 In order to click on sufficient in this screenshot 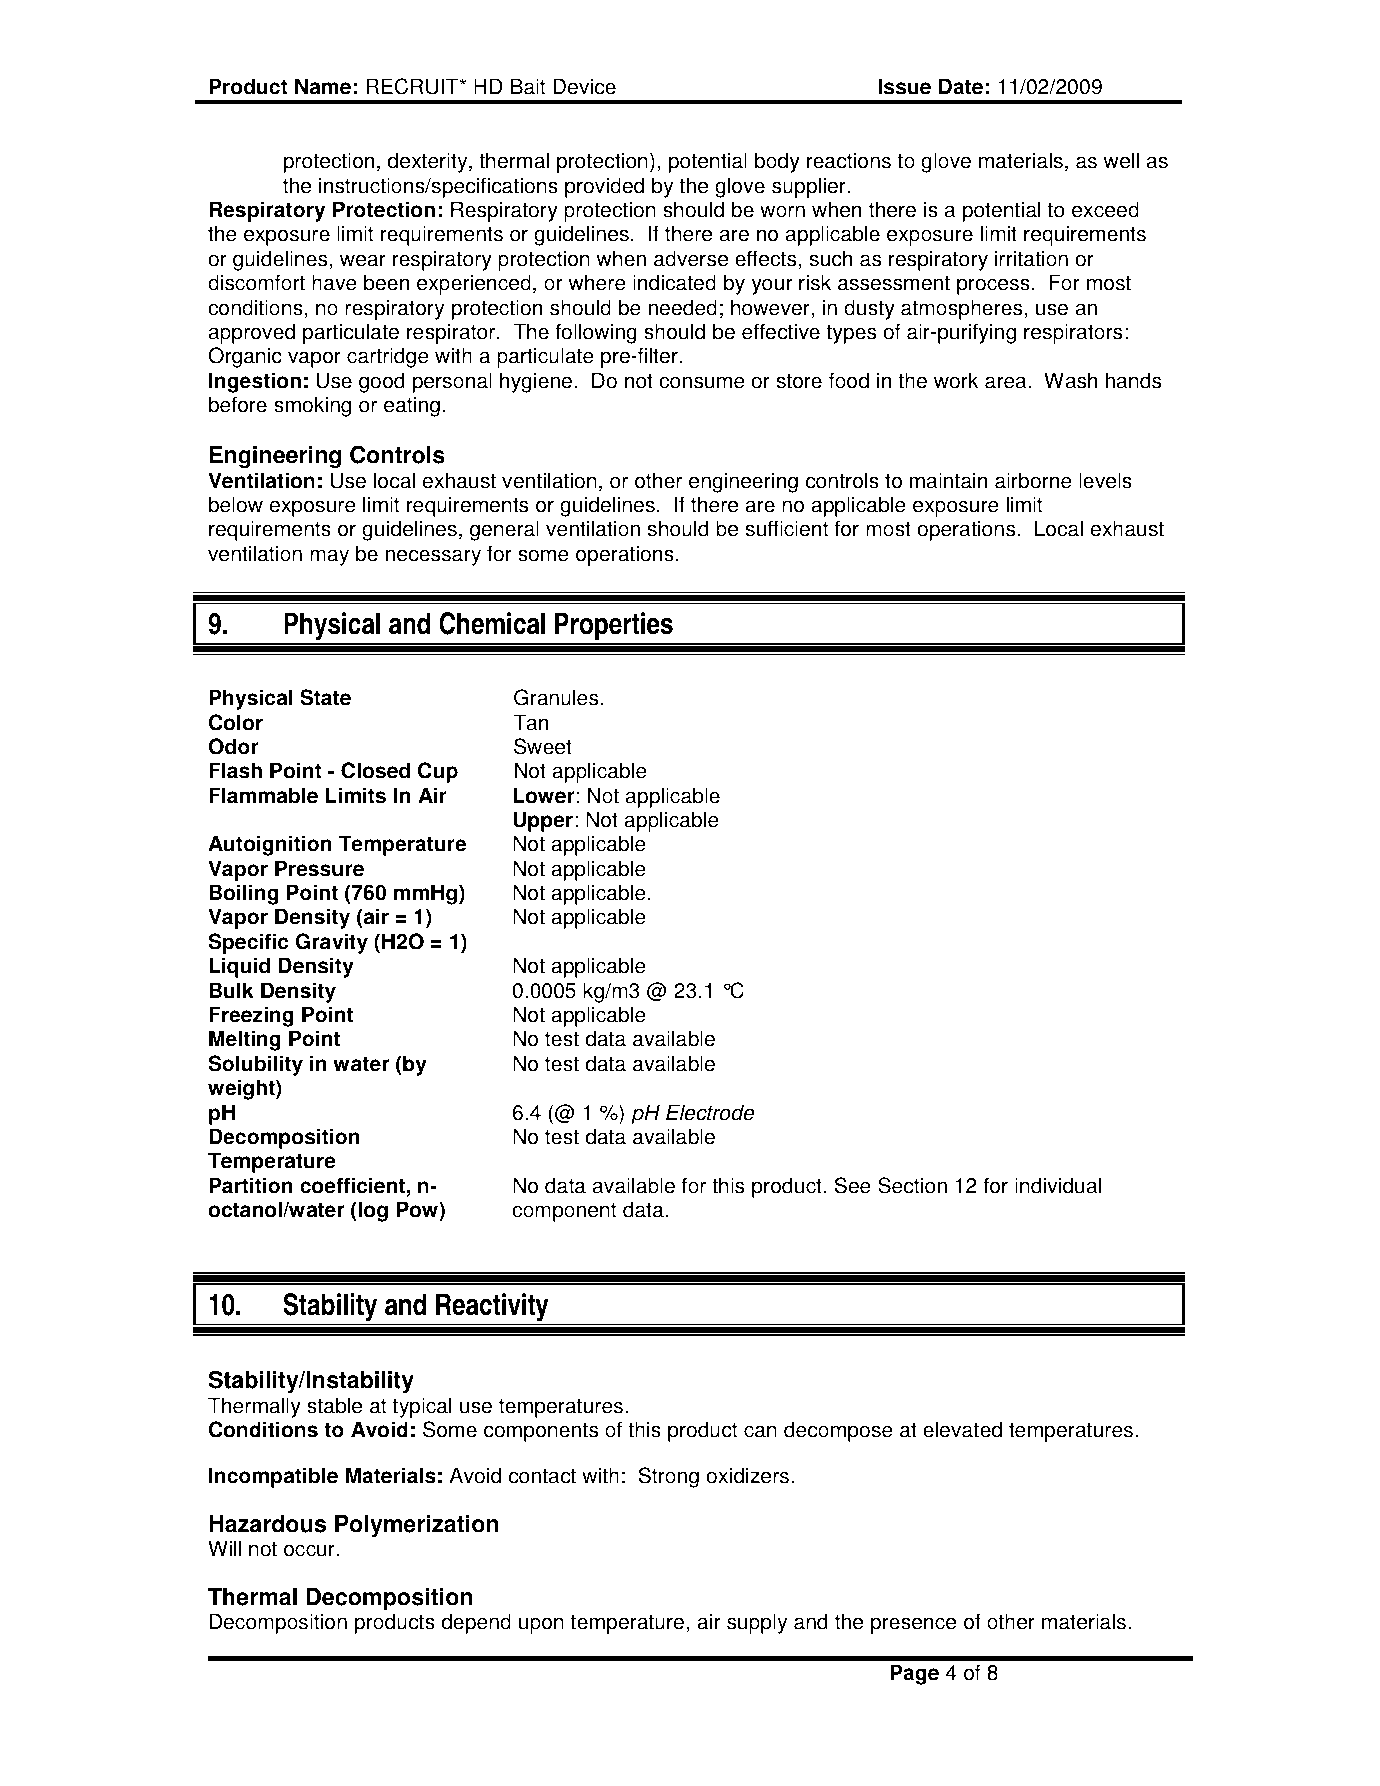, I will do `click(787, 528)`.
